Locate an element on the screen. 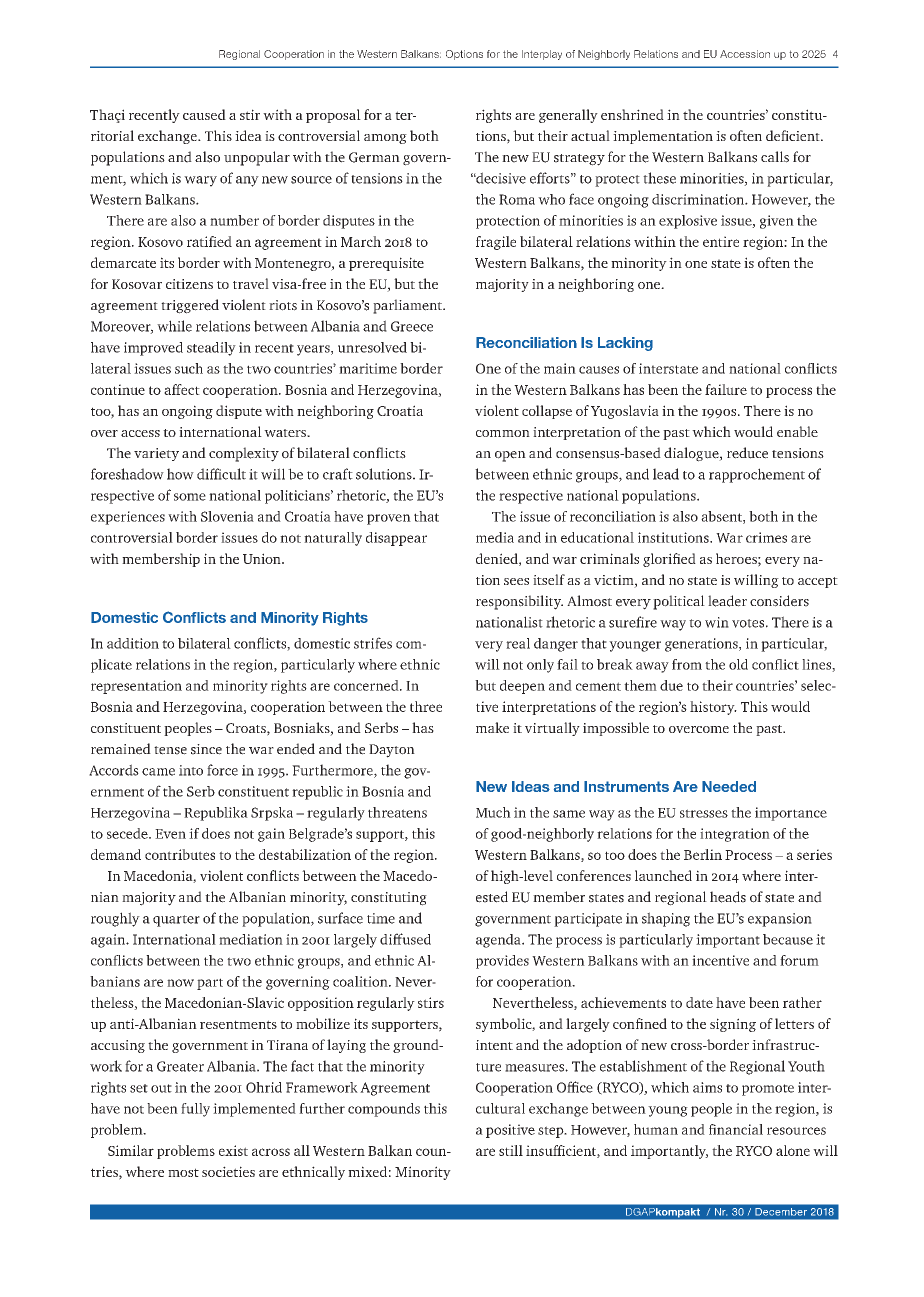  exist is located at coordinates (233, 1150).
